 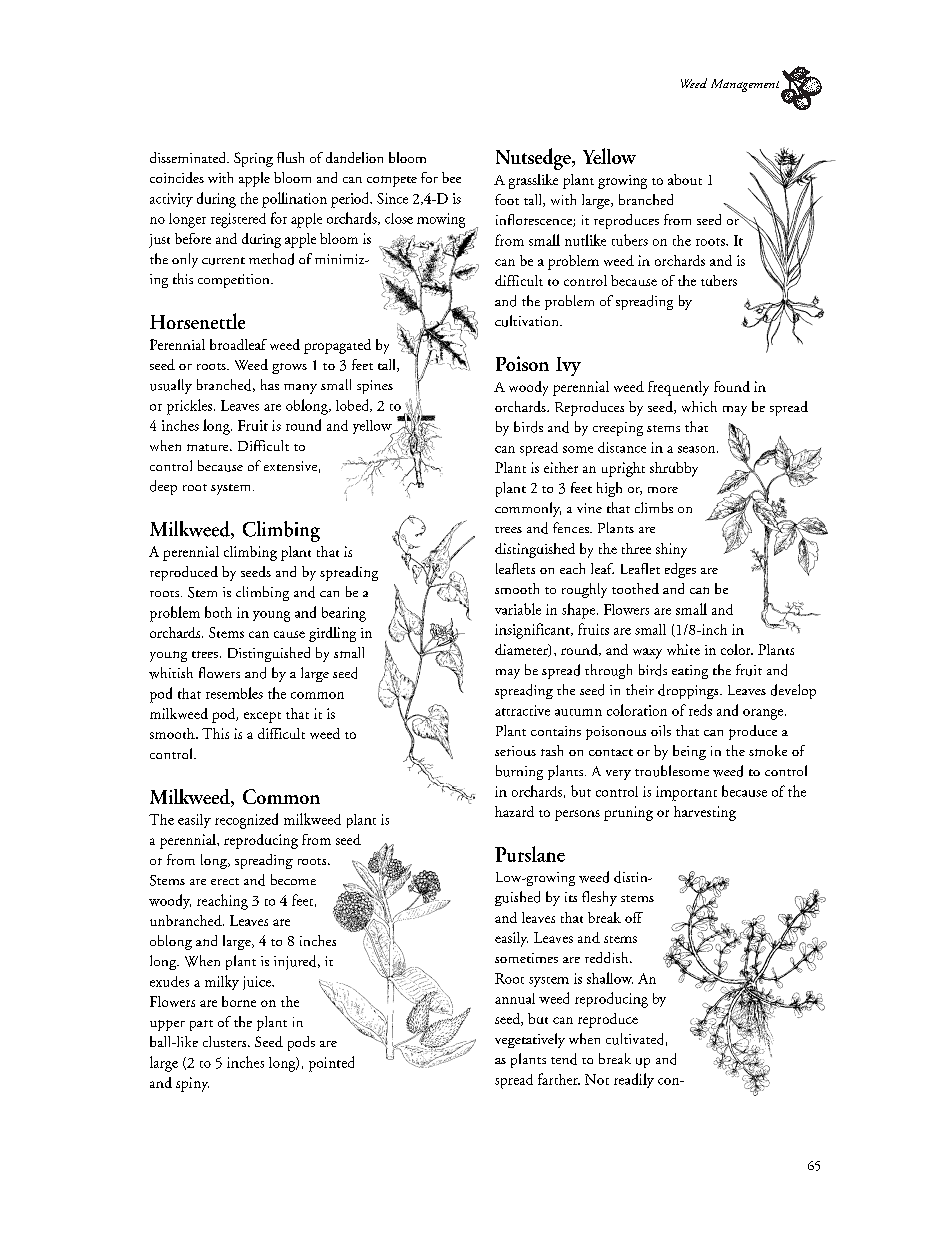 I want to click on except, so click(x=262, y=717).
